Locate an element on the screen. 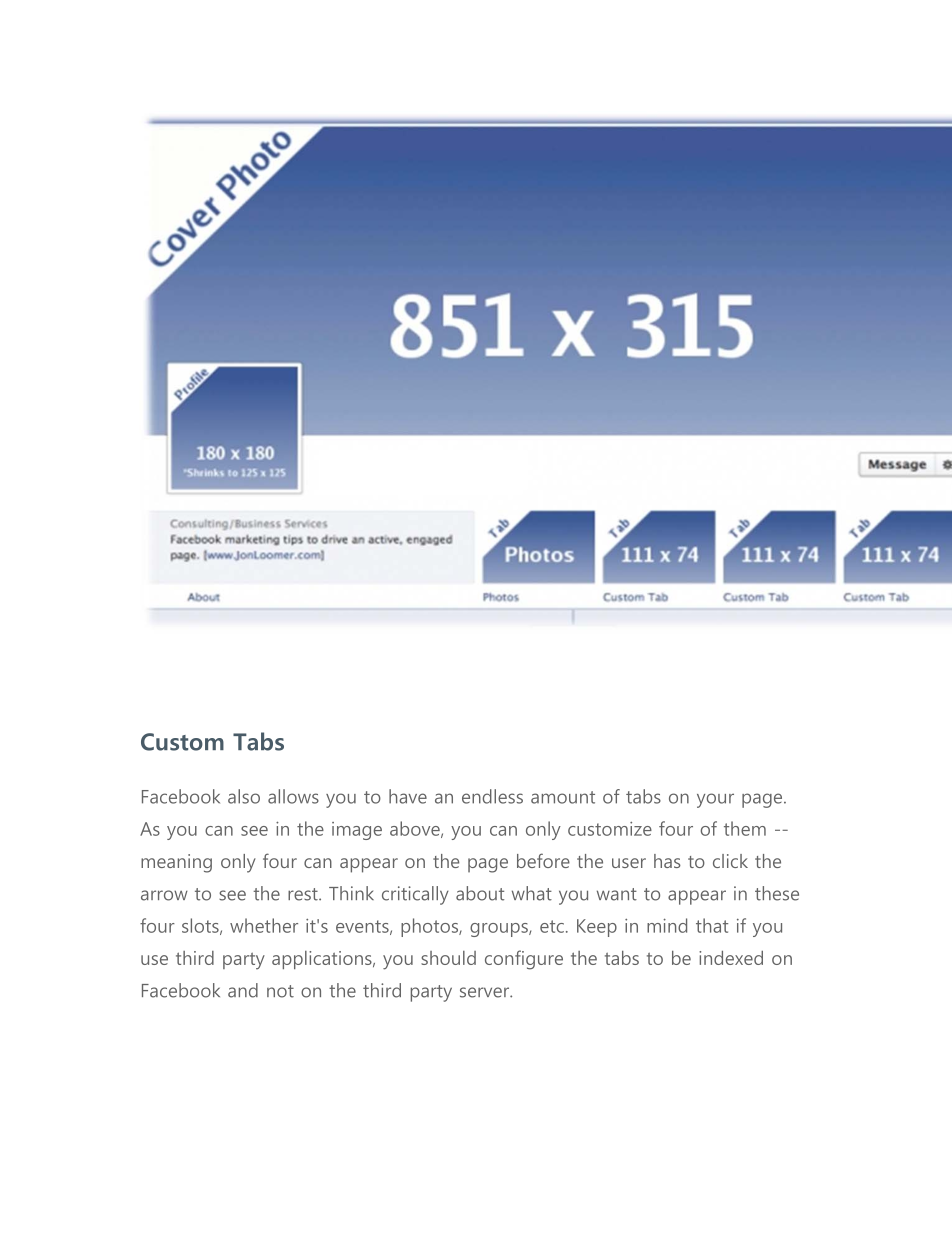 This screenshot has width=952, height=1233. before is located at coordinates (543, 860).
